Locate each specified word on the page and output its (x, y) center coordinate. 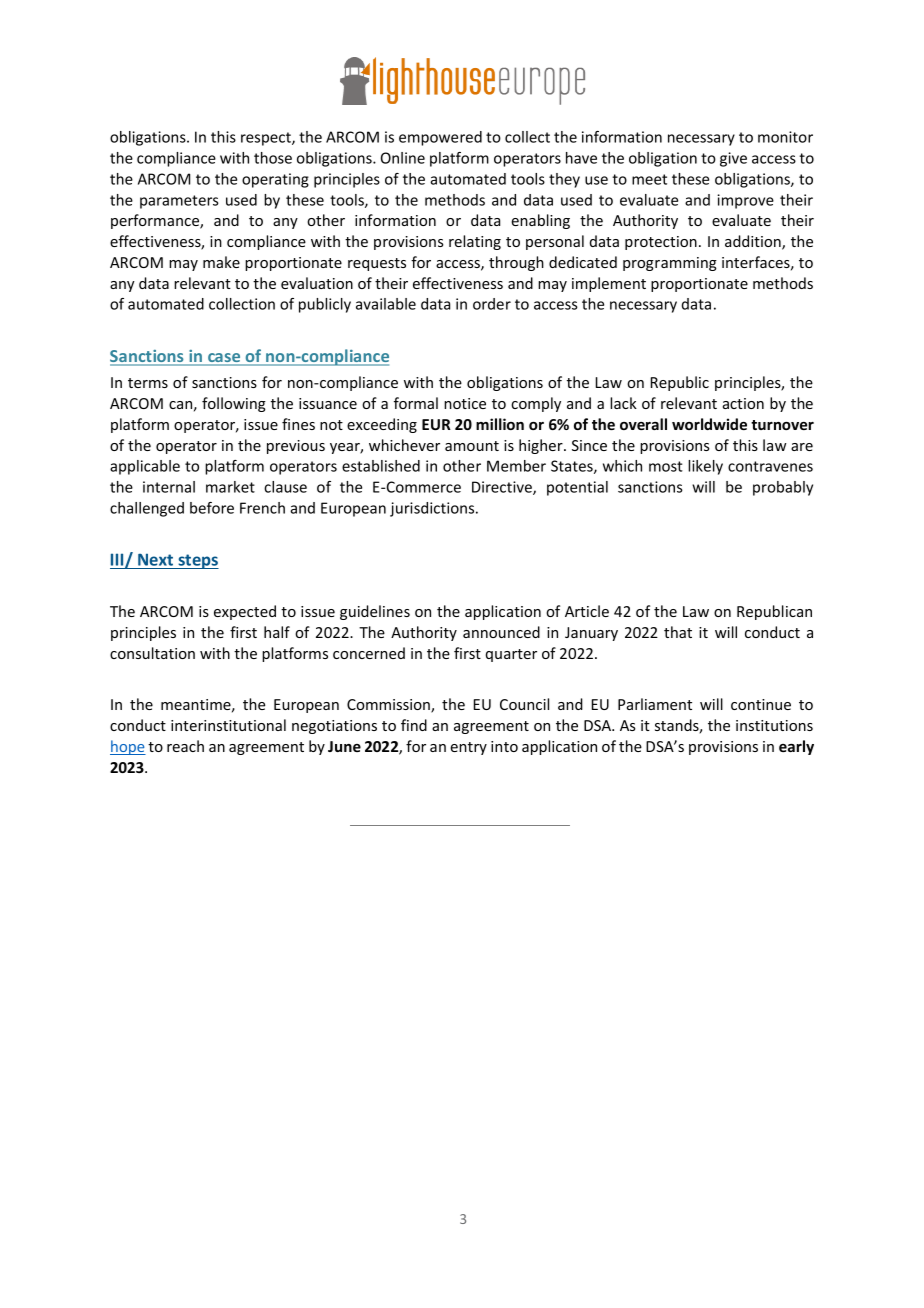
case (224, 359)
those (273, 158)
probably (783, 488)
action (743, 403)
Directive (503, 488)
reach (185, 746)
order (492, 304)
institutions (774, 725)
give (733, 159)
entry (468, 748)
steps (197, 561)
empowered (440, 138)
